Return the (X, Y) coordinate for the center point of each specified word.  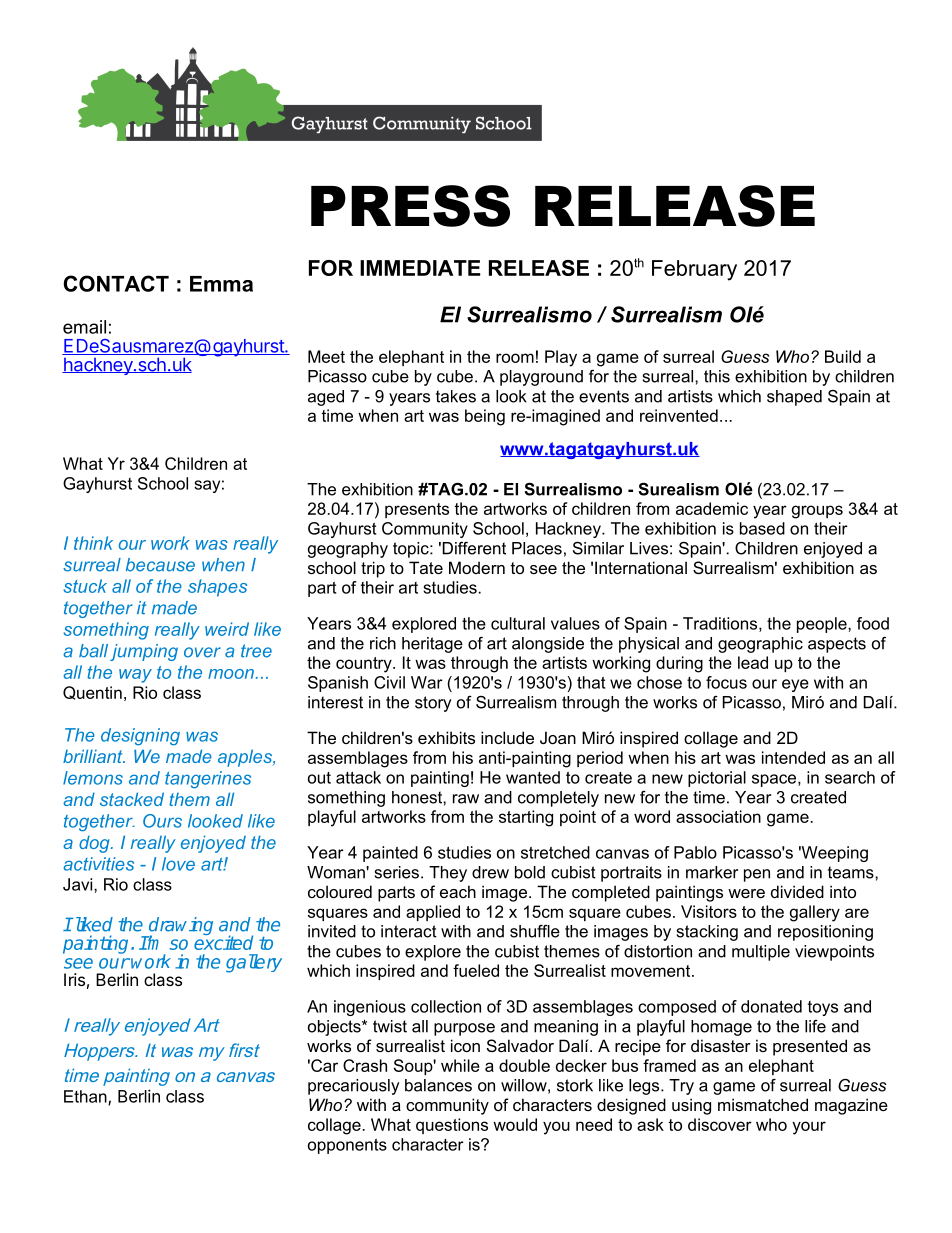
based (762, 528)
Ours (162, 821)
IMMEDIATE (420, 268)
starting (526, 818)
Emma (221, 284)
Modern (477, 567)
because (160, 565)
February (694, 270)
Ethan (86, 1097)
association (718, 816)
